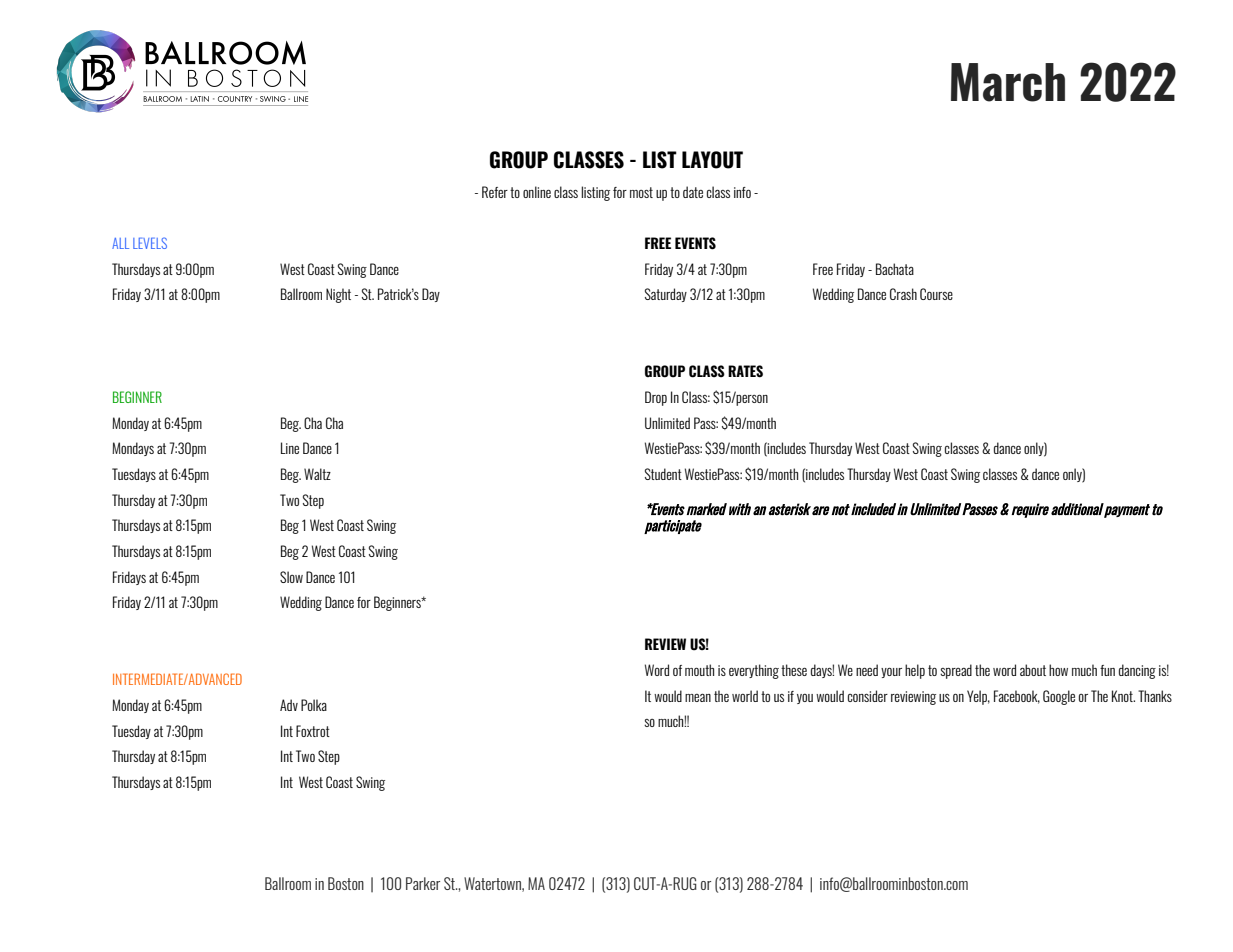 The height and width of the screenshot is (952, 1233). I want to click on RATES, so click(745, 371).
